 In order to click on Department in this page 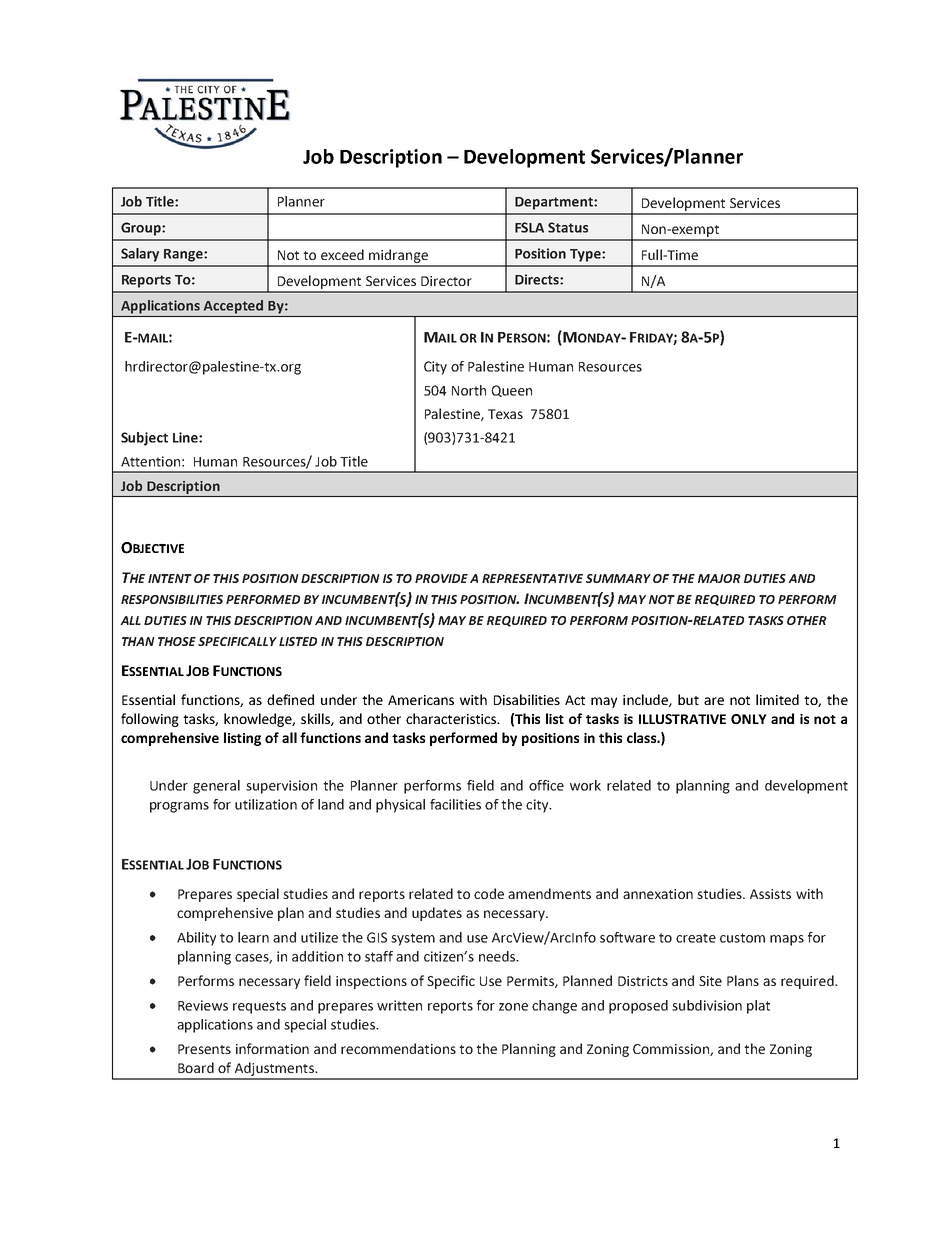, I will do `click(555, 203)`.
